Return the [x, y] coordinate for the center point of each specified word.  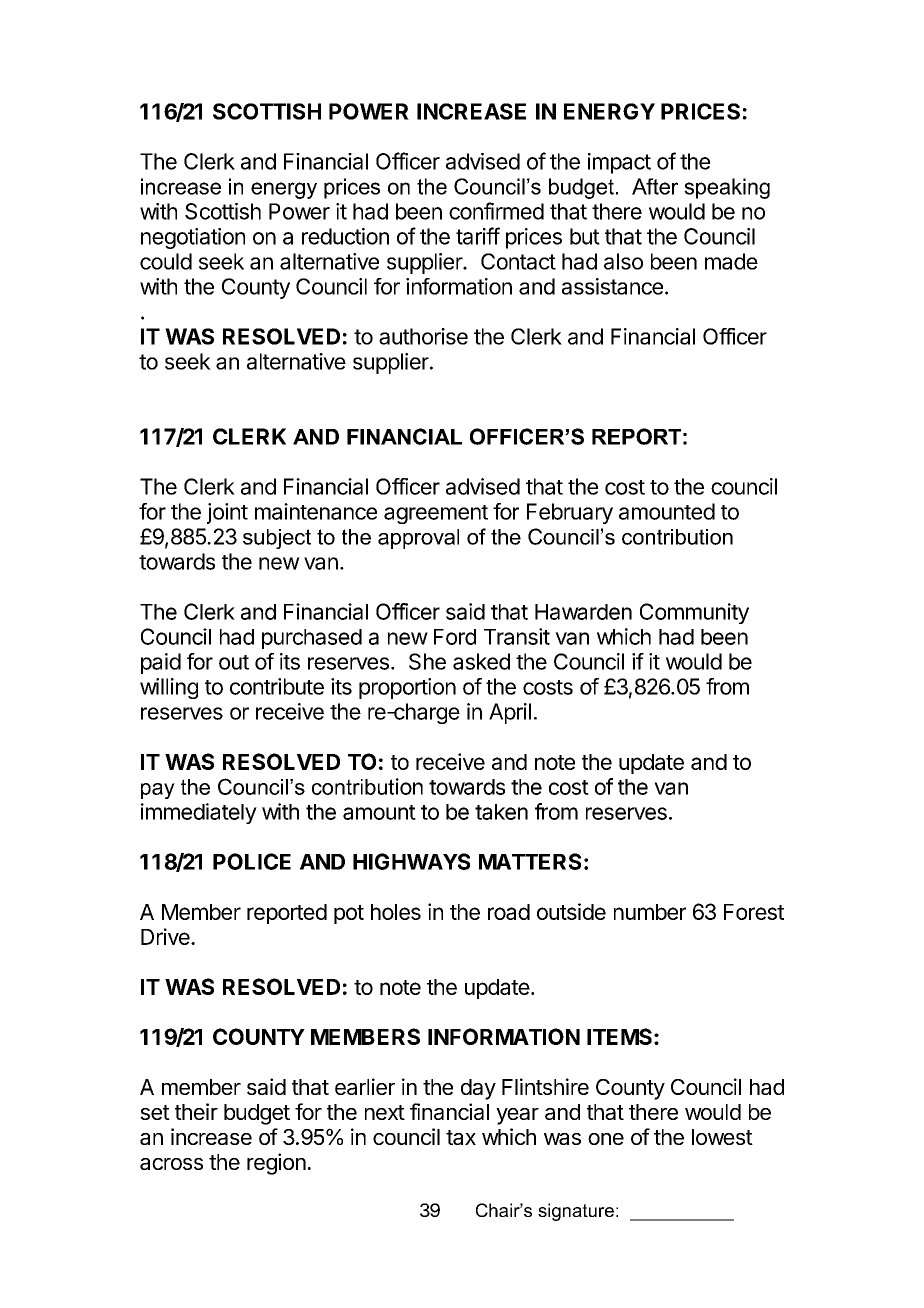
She [427, 661]
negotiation [193, 238]
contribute [277, 686]
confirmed [496, 211]
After [655, 186]
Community [694, 613]
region [276, 1164]
